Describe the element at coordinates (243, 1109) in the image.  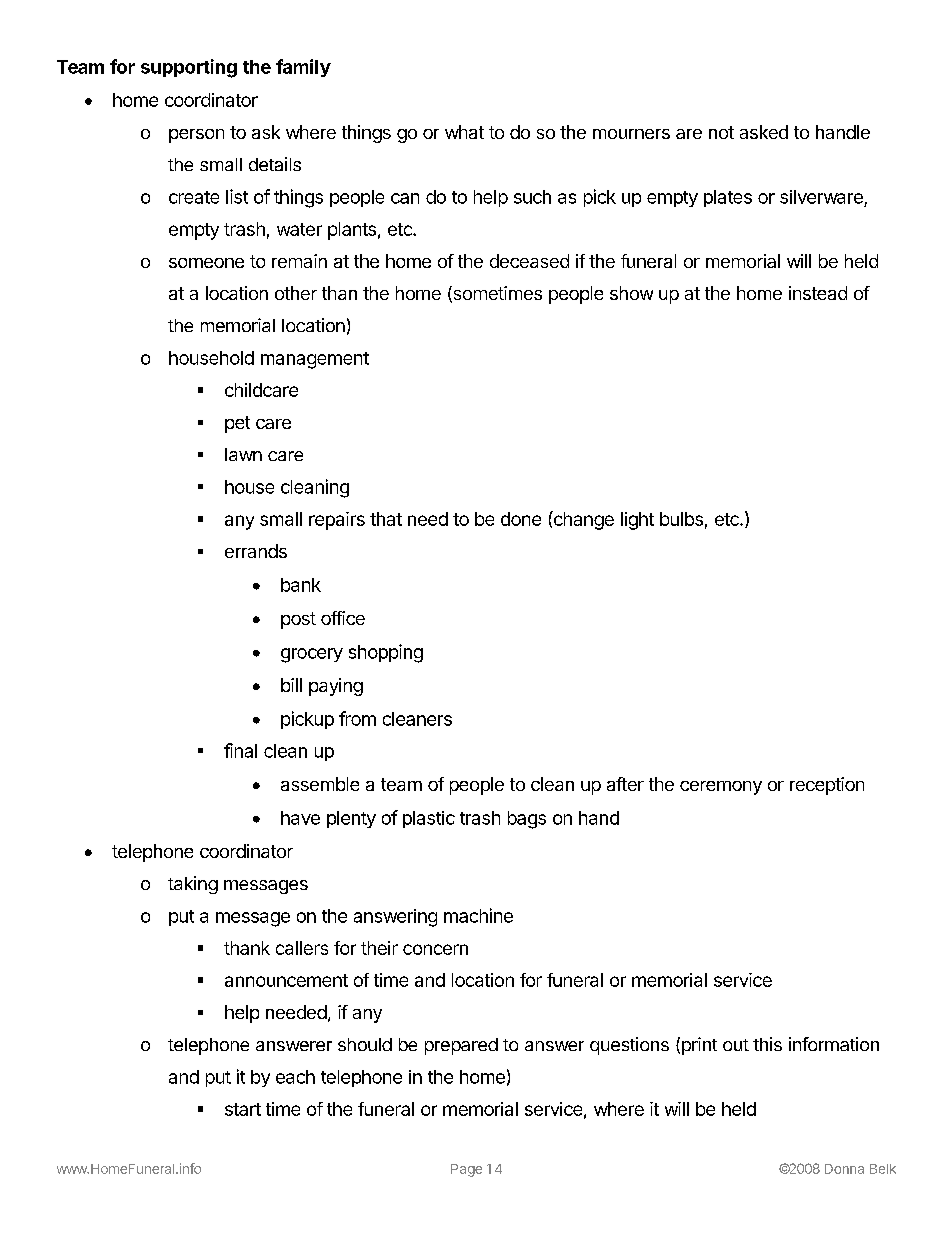
I see `start` at that location.
